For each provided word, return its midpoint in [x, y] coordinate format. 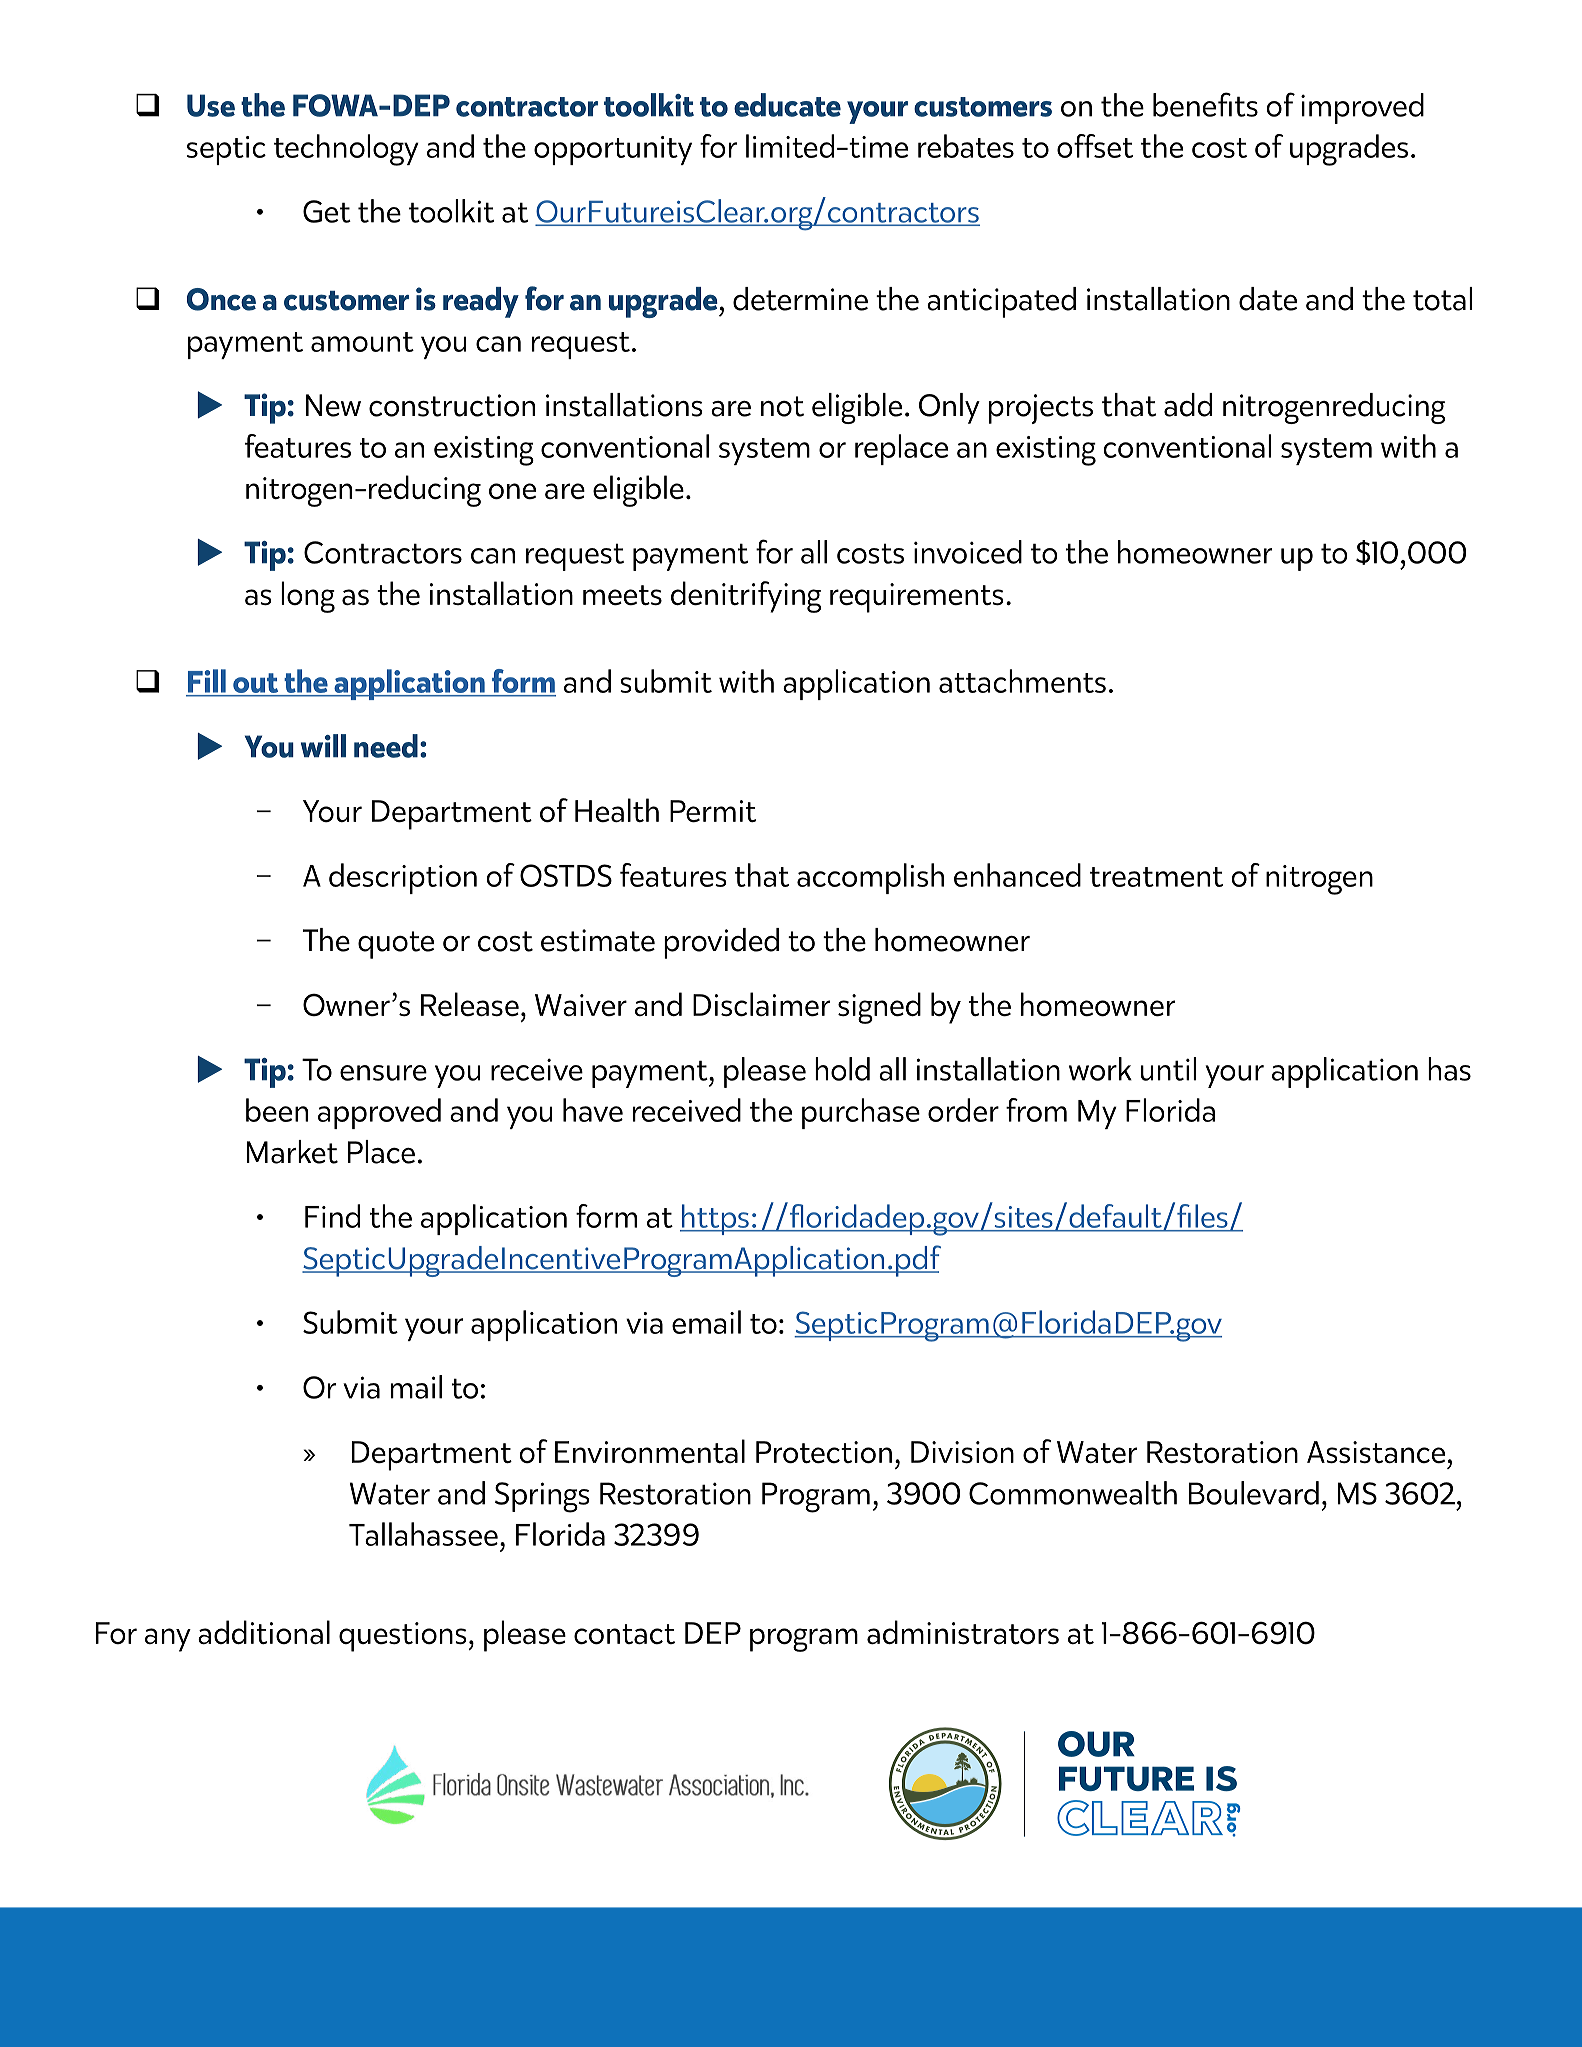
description [403, 878]
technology [346, 150]
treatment [1156, 877]
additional [264, 1632]
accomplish [870, 878]
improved [1362, 108]
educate [787, 105]
